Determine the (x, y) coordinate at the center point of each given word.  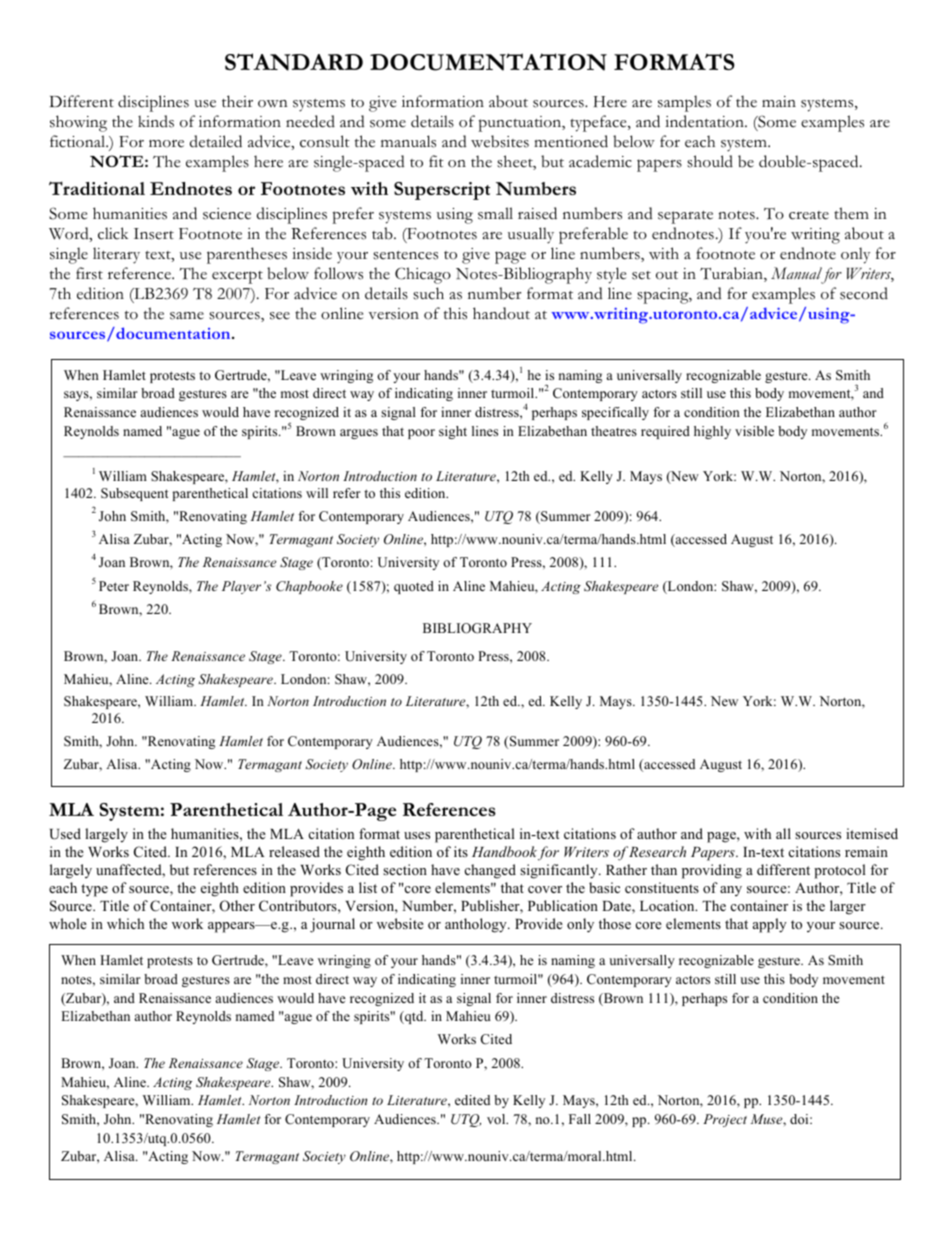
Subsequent (134, 494)
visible (754, 431)
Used (65, 834)
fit (436, 161)
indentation (705, 121)
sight (453, 432)
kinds (156, 121)
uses (417, 835)
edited (472, 1100)
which (125, 923)
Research (657, 851)
